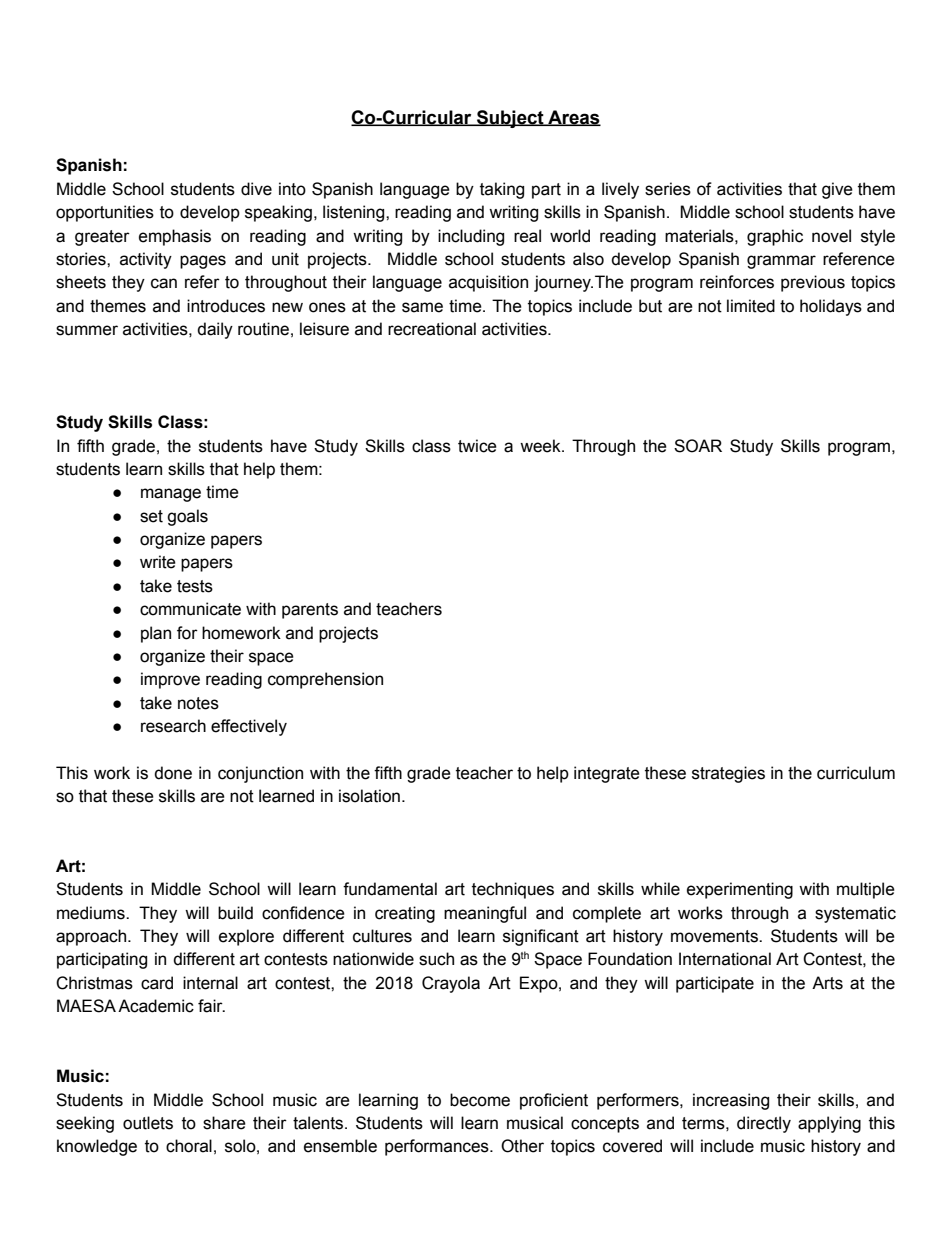  What do you see at coordinates (256, 189) in the document?
I see `dive` at bounding box center [256, 189].
